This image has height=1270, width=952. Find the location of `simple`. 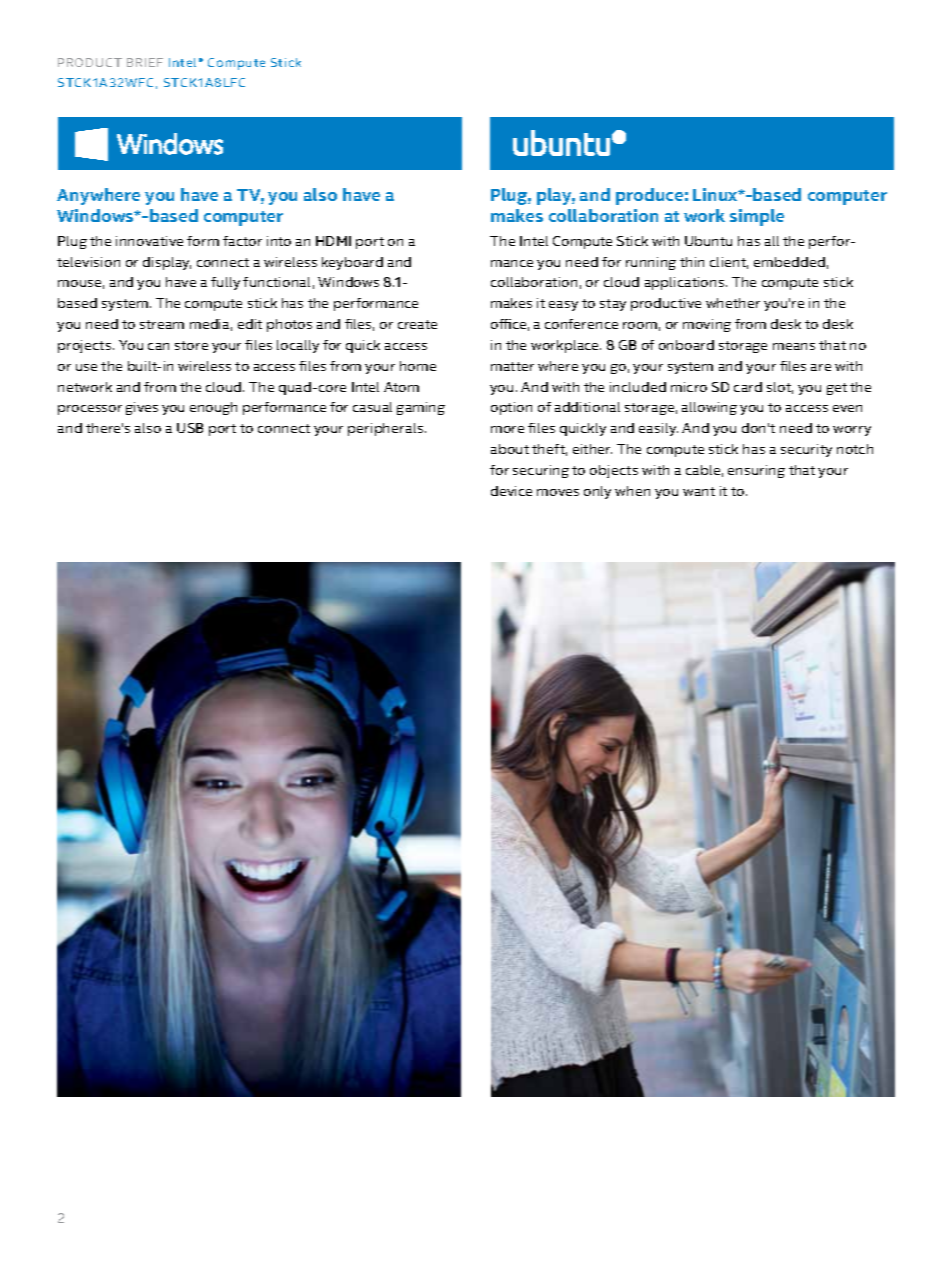

simple is located at coordinates (757, 217).
